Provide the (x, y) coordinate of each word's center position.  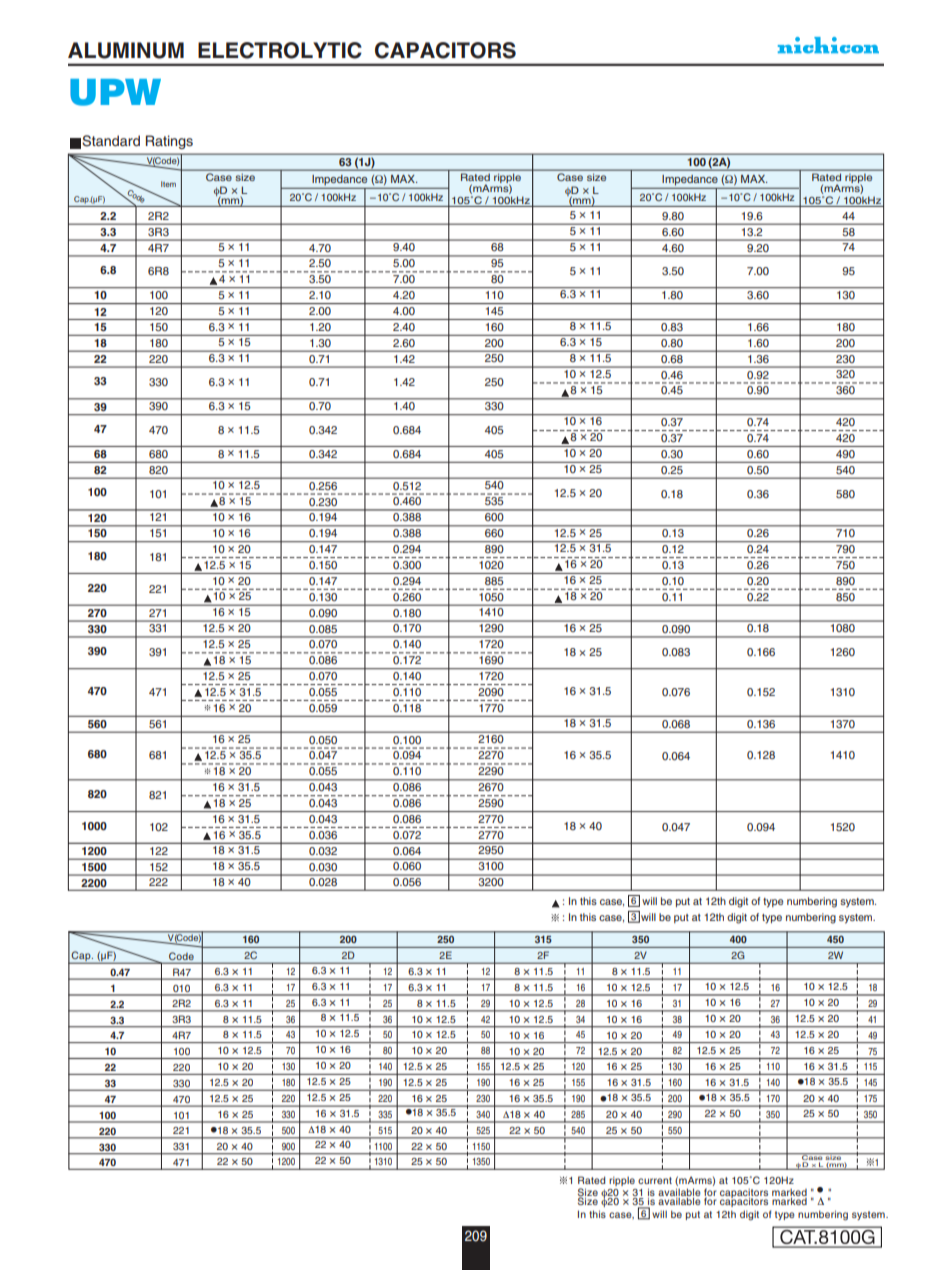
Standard (111, 141)
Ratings (169, 142)
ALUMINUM (126, 50)
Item (168, 184)
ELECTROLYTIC (280, 50)
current (655, 1180)
